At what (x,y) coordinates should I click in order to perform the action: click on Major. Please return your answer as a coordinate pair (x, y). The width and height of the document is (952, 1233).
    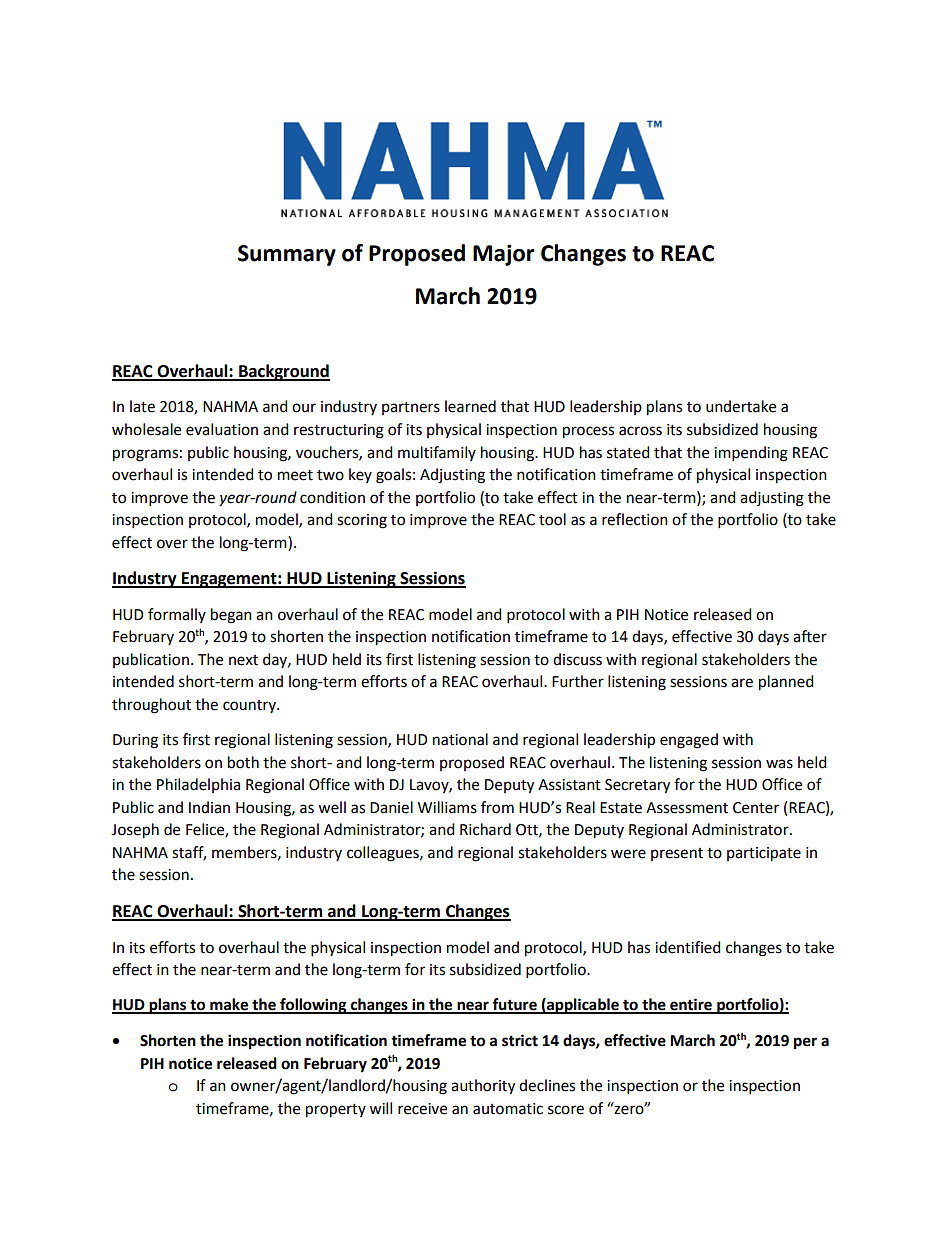
    Looking at the image, I should click on (504, 255).
